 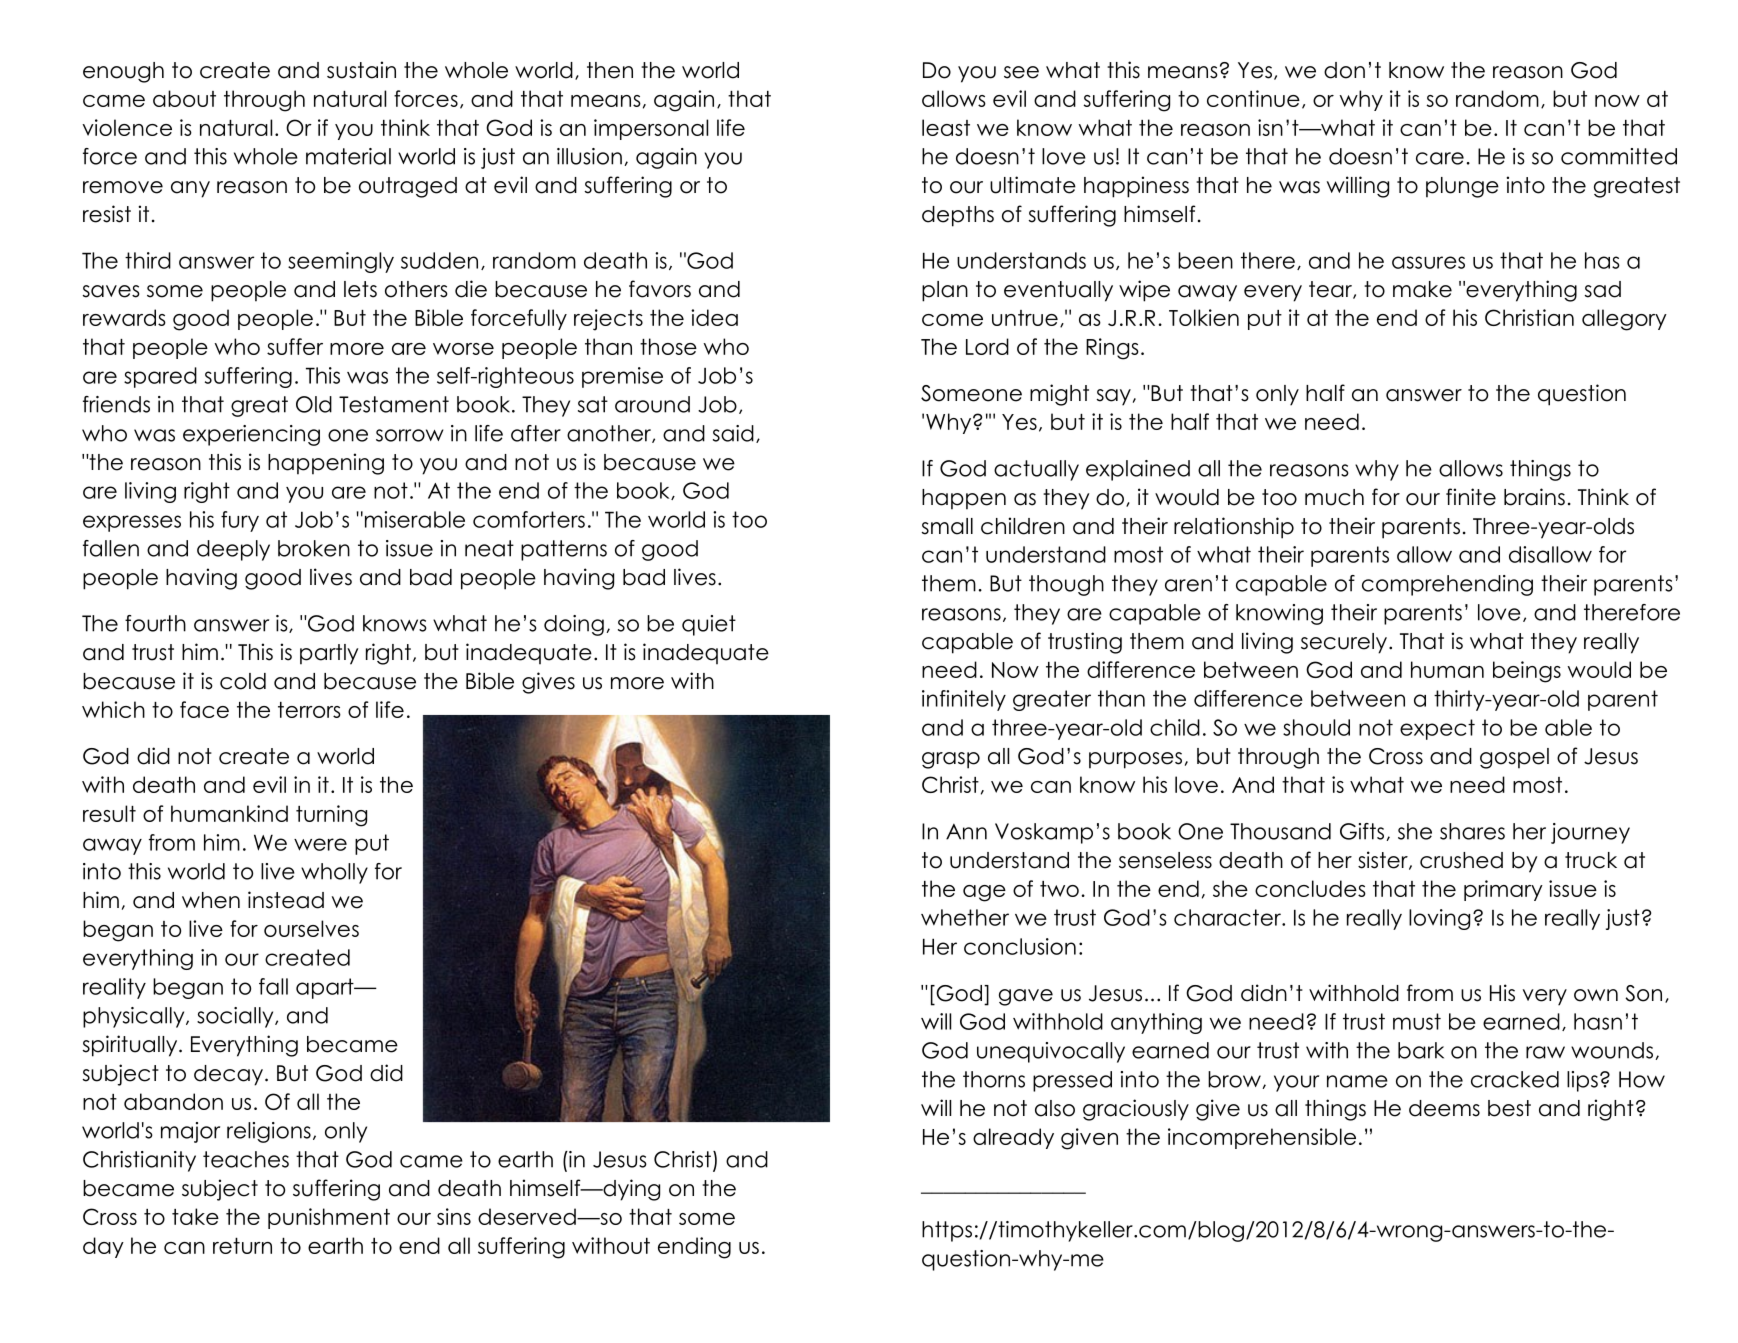 What do you see at coordinates (966, 832) in the screenshot?
I see `Ann` at bounding box center [966, 832].
